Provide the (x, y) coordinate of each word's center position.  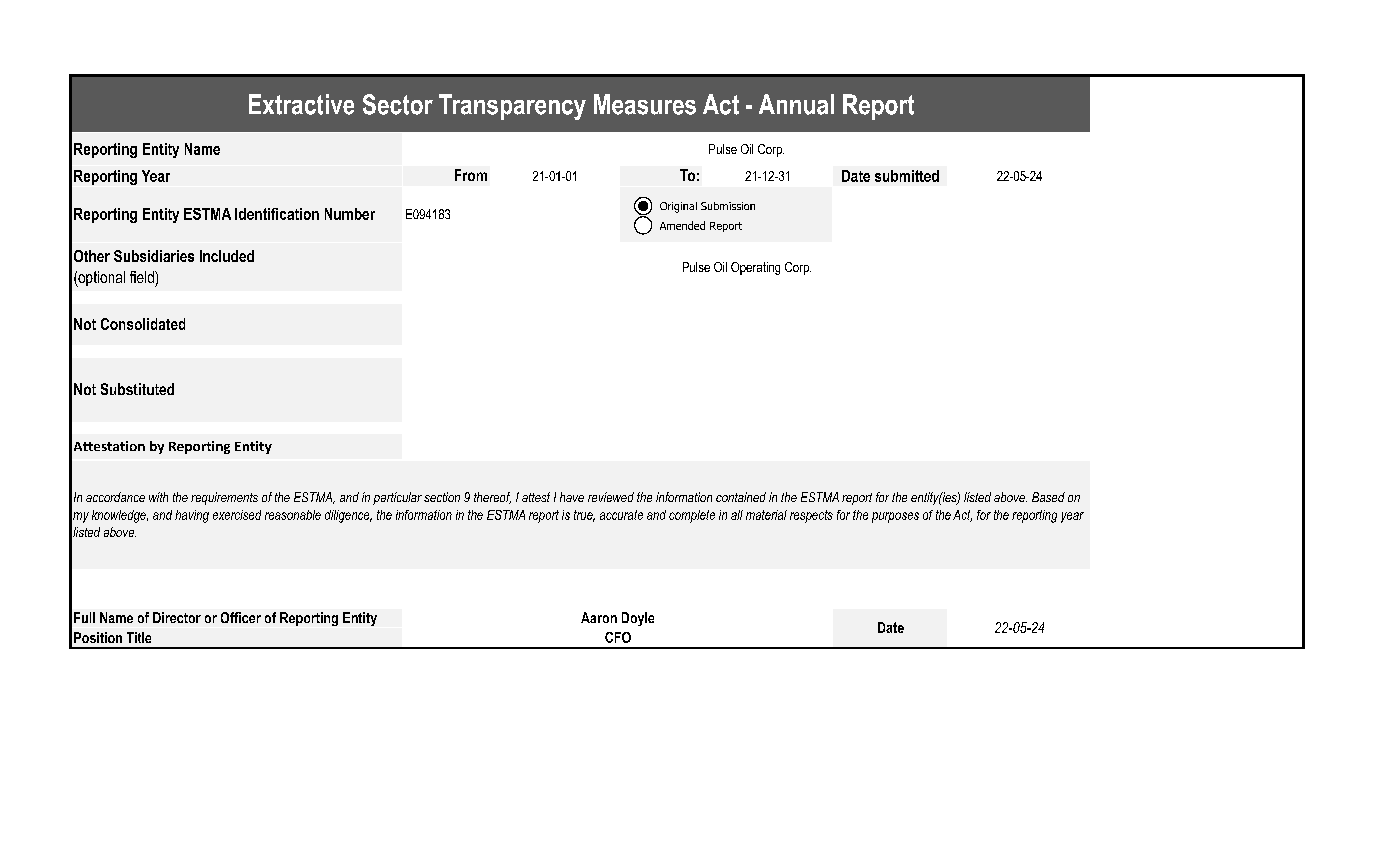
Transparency (512, 107)
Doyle (638, 619)
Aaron (599, 617)
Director (177, 617)
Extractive (301, 104)
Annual (796, 104)
